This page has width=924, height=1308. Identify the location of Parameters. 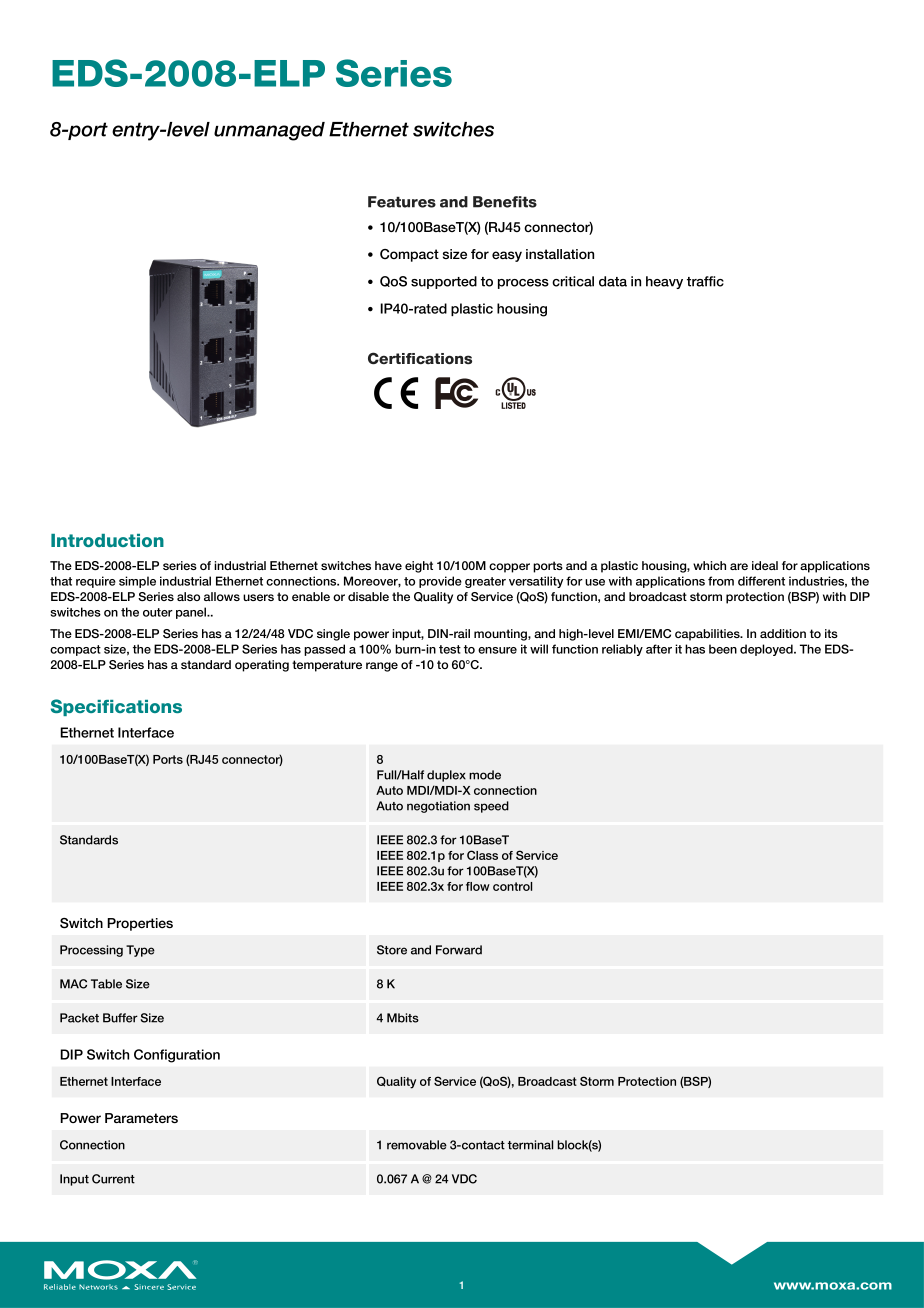
(141, 1118).
